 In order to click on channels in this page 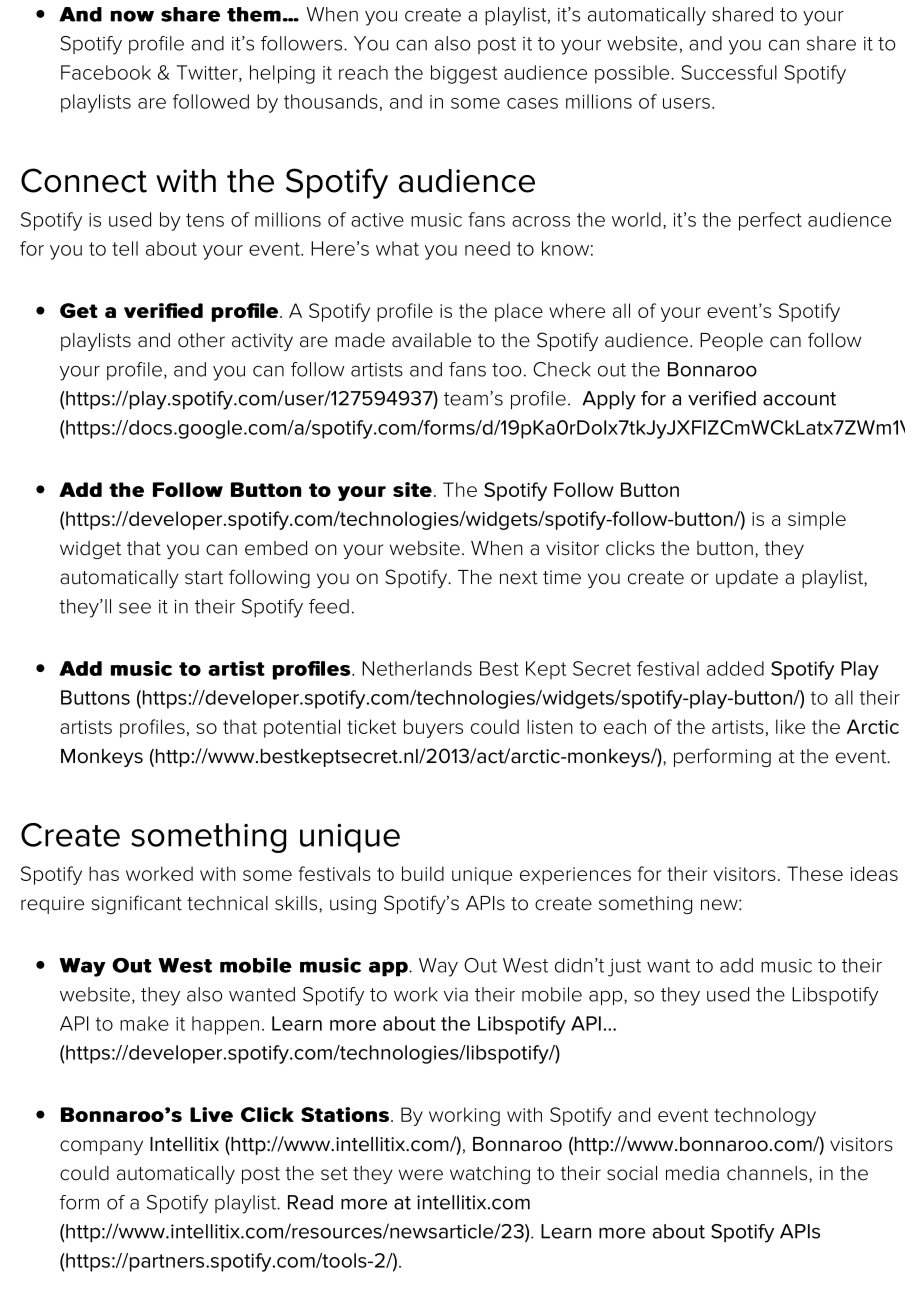, I will do `click(768, 1173)`.
